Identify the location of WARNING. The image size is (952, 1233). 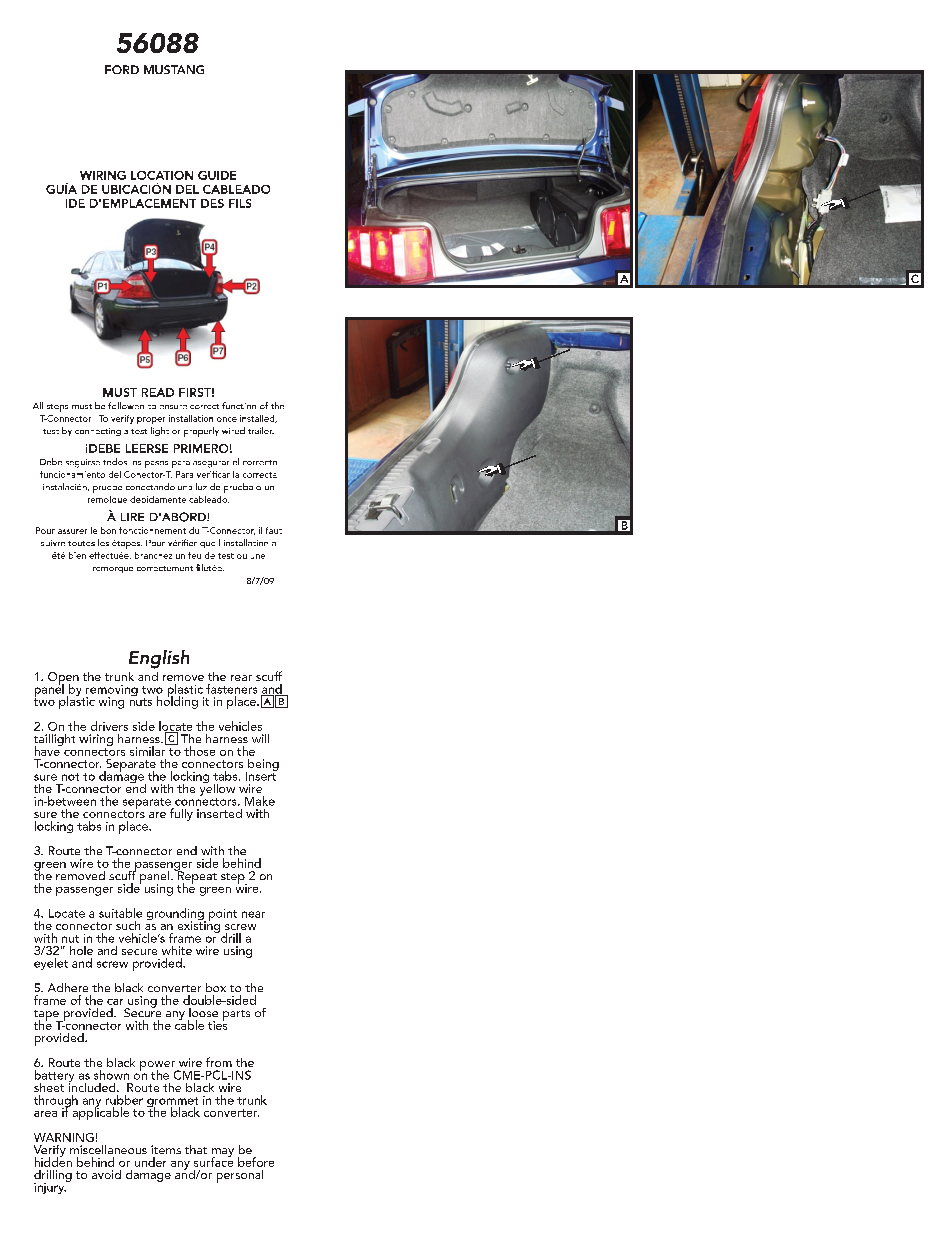
(64, 1137).
